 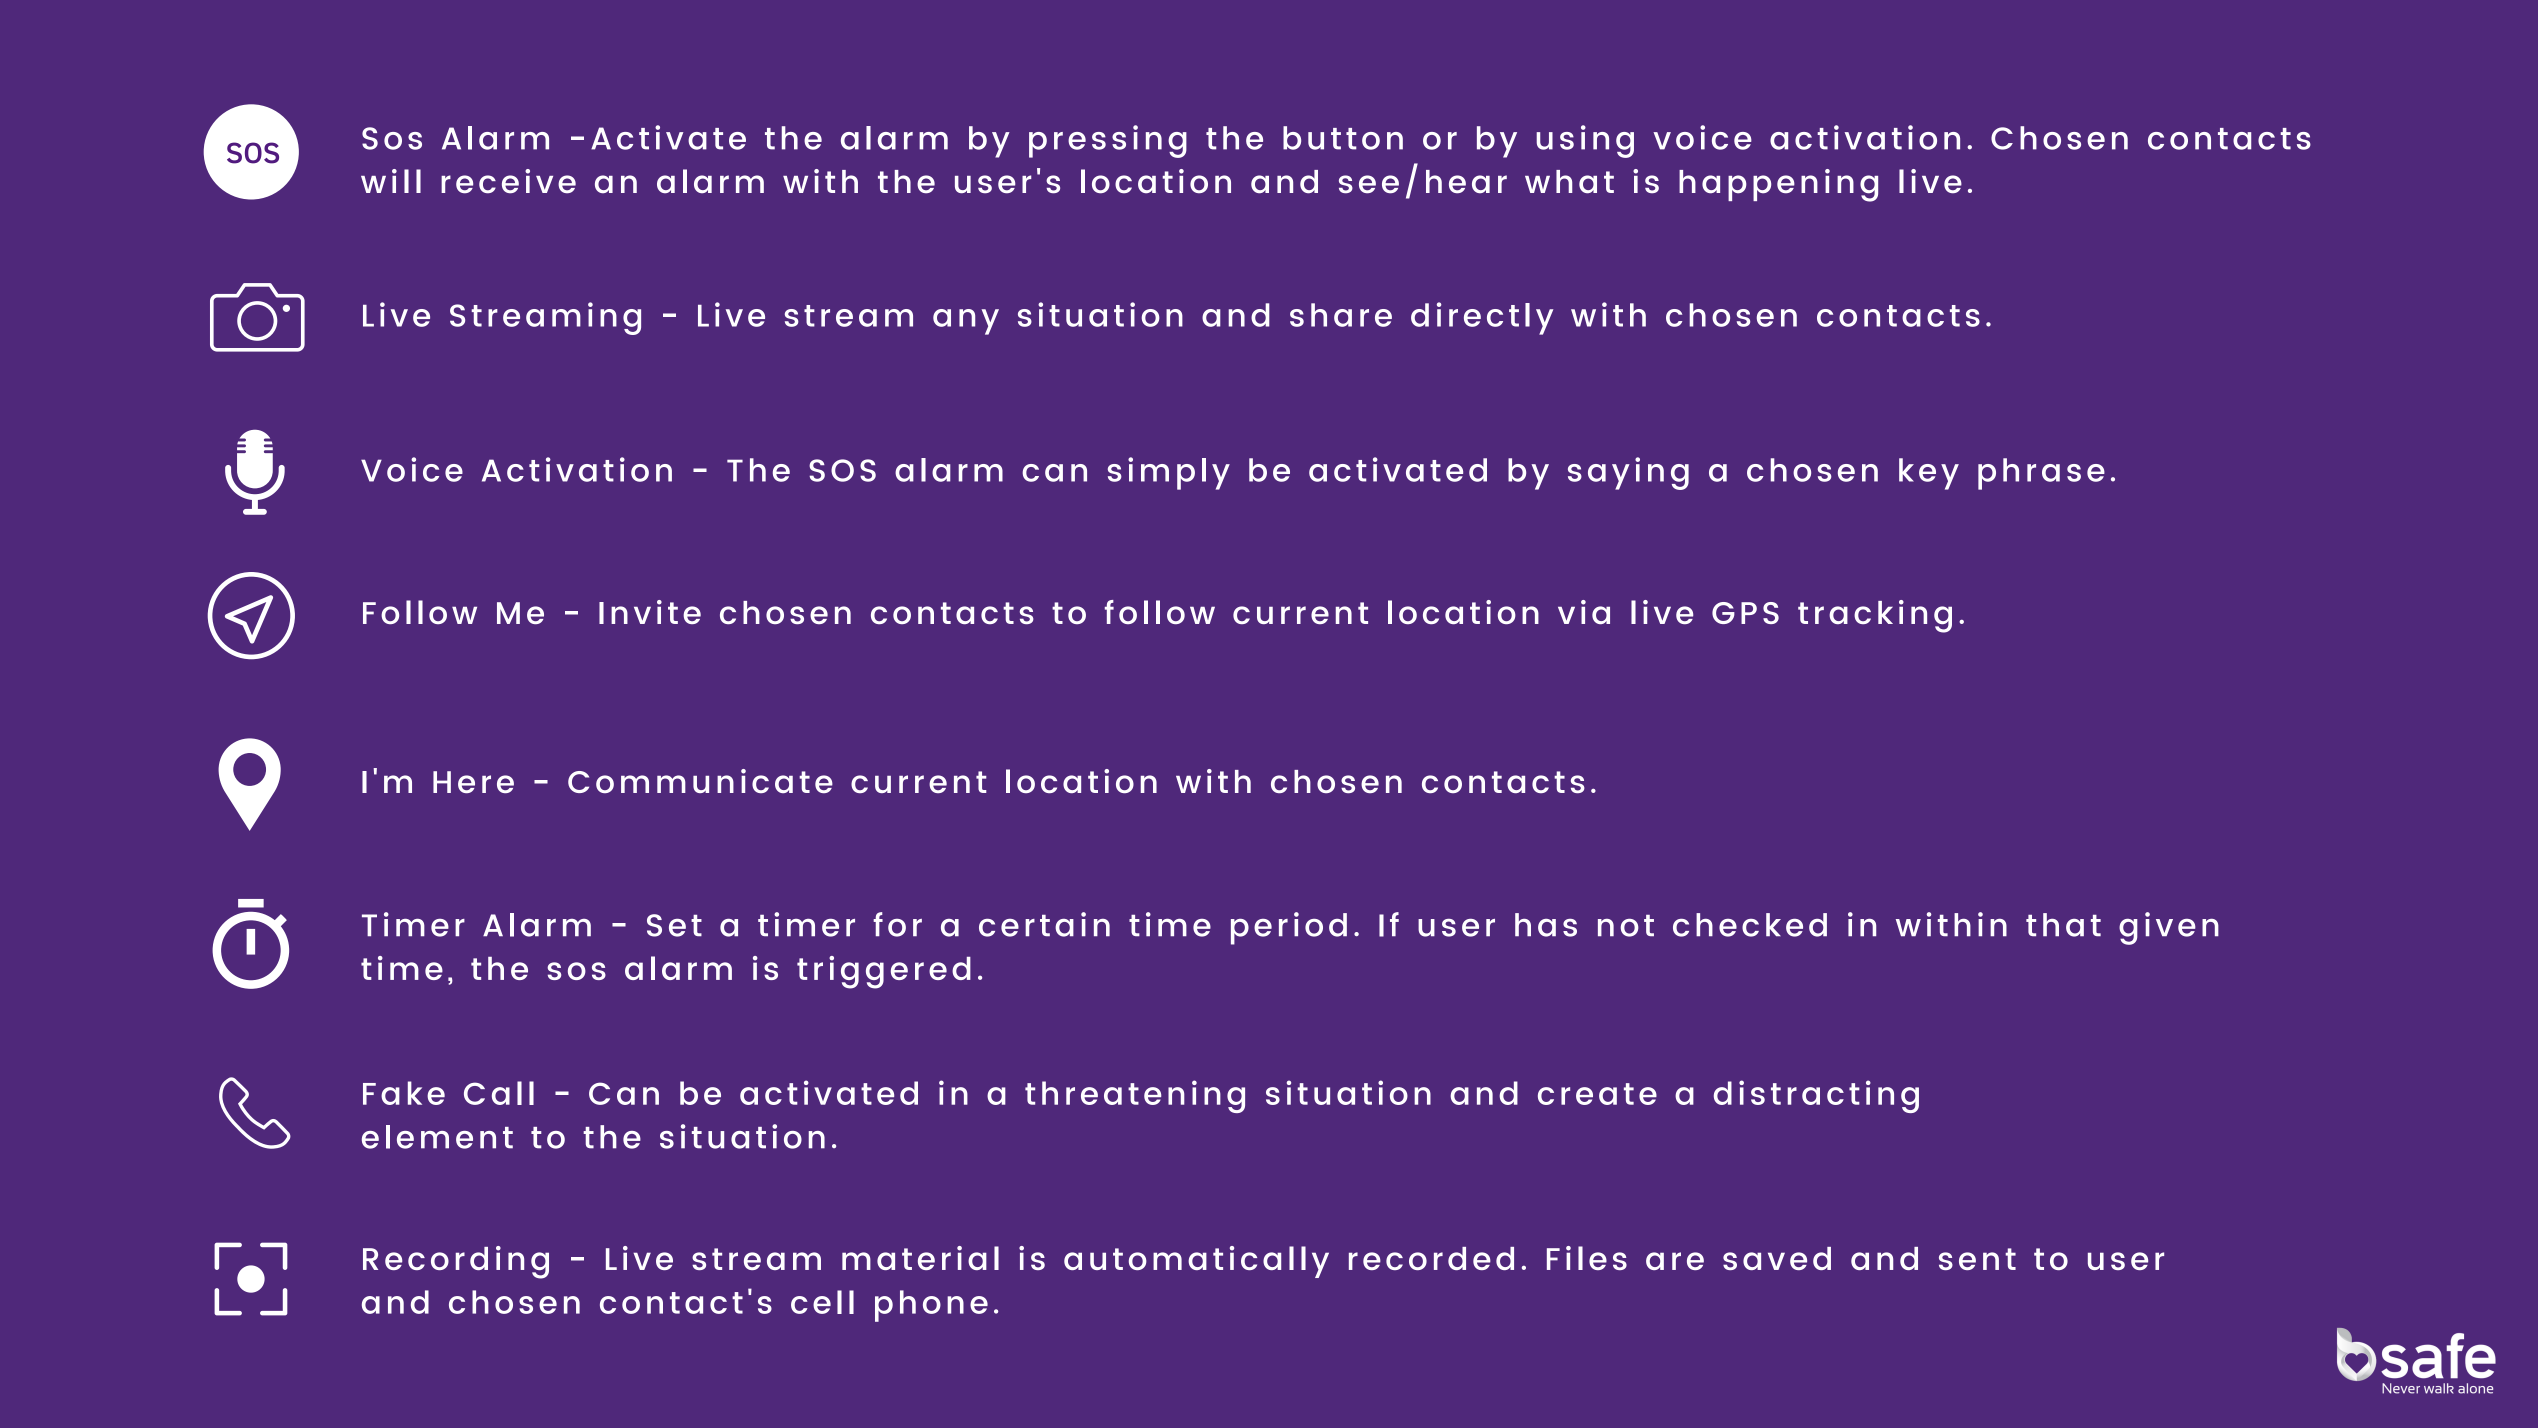 I want to click on receive, so click(x=508, y=181).
